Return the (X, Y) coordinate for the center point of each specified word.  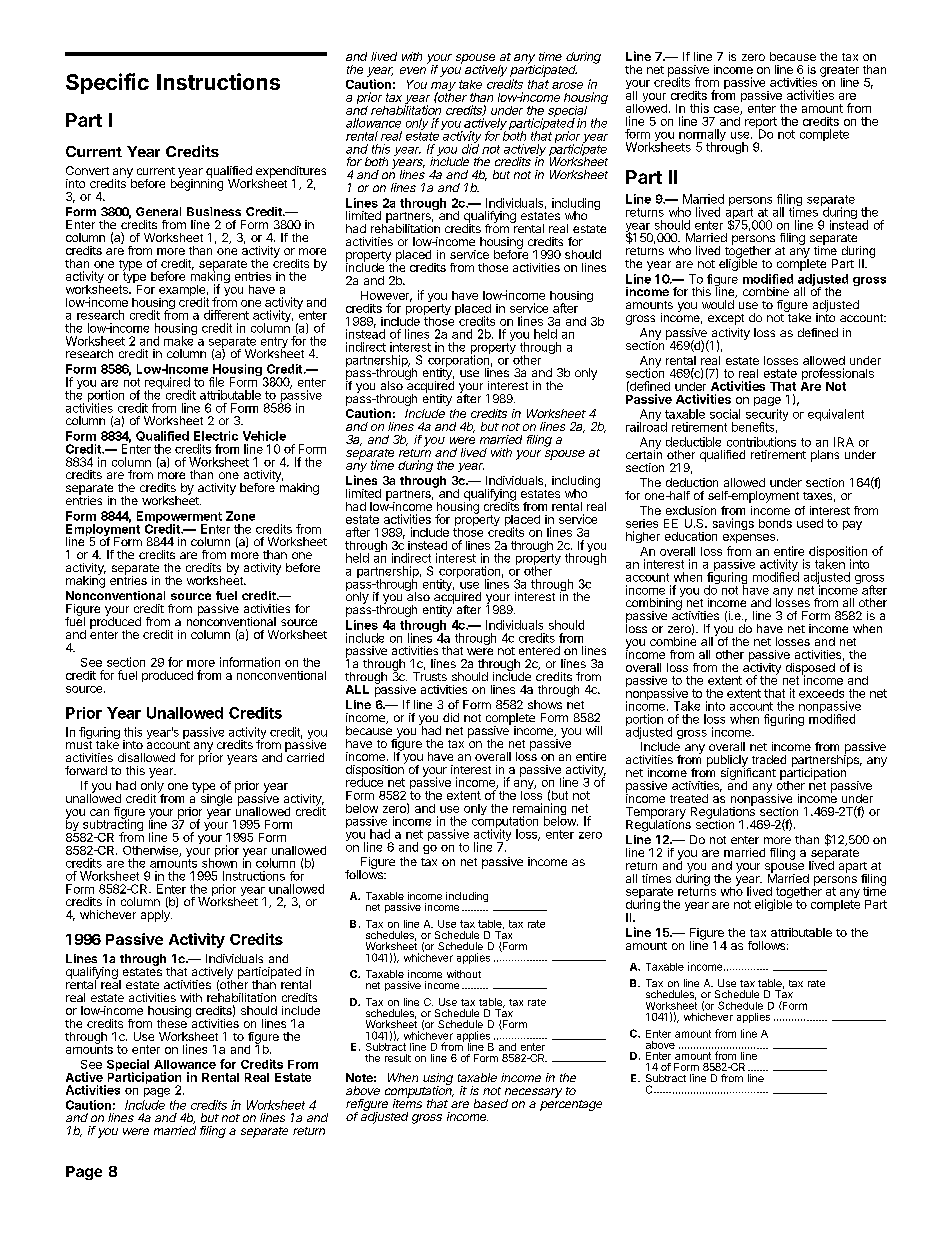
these (173, 1022)
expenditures (291, 173)
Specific (107, 83)
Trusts (430, 676)
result (398, 1058)
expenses (749, 538)
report (761, 124)
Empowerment (179, 518)
